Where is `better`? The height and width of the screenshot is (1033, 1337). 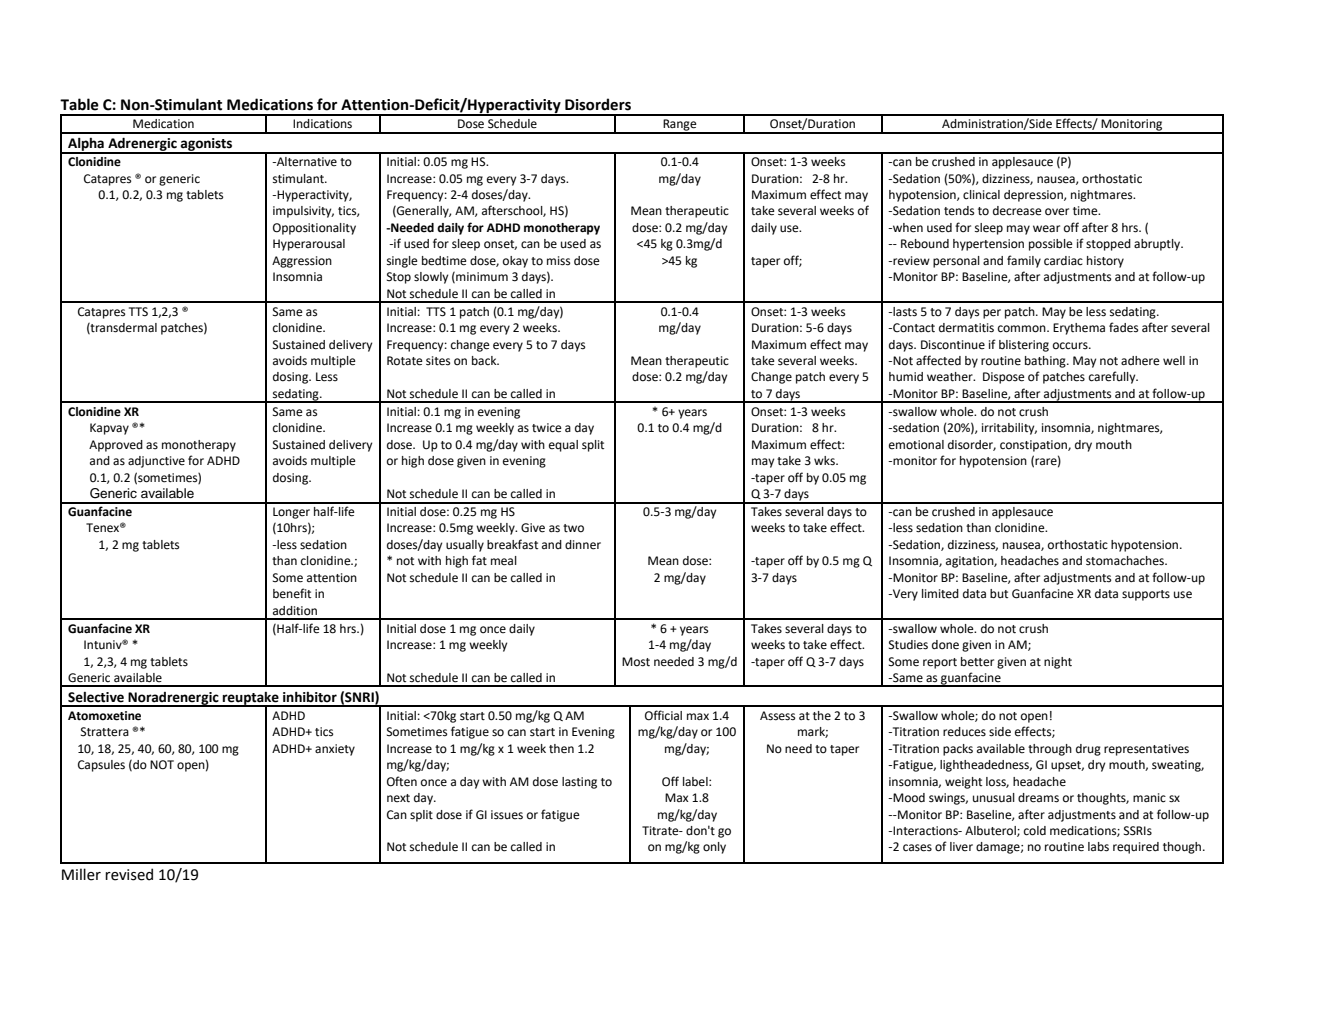
better is located at coordinates (977, 662).
